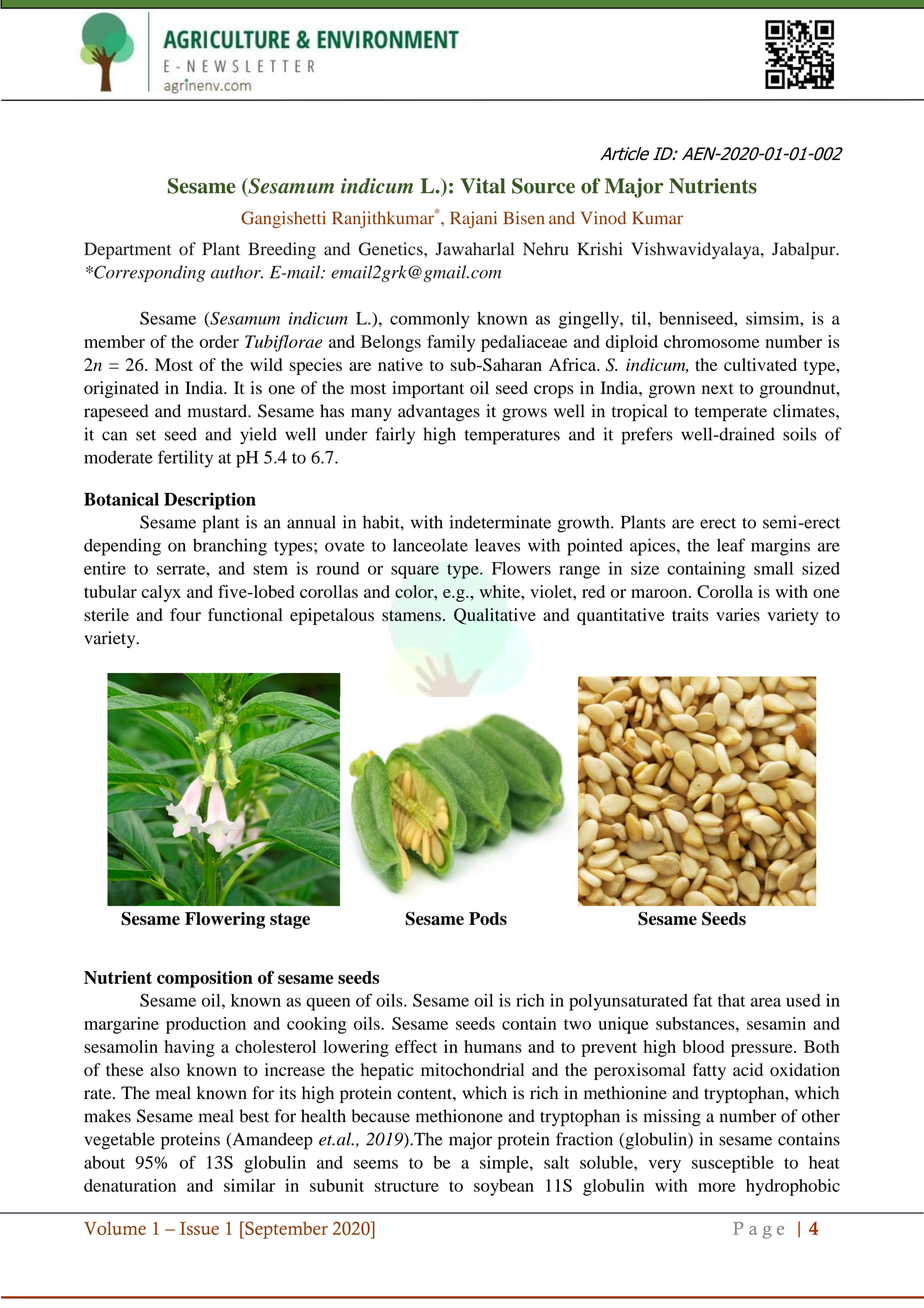  Describe the element at coordinates (738, 614) in the page. I see `varies` at that location.
